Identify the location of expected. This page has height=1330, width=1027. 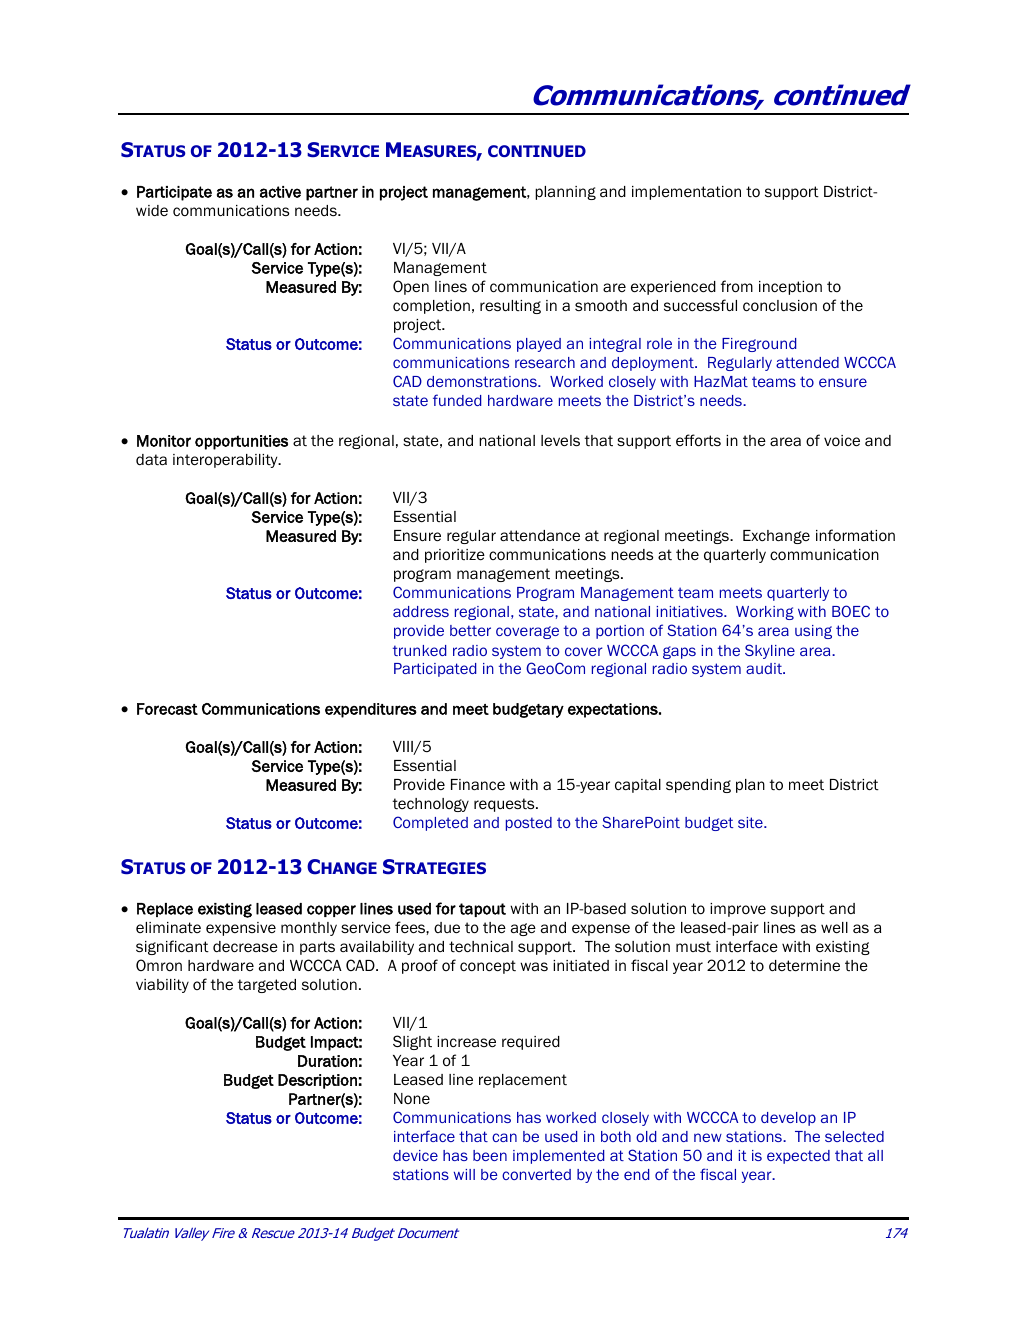
(798, 1157).
